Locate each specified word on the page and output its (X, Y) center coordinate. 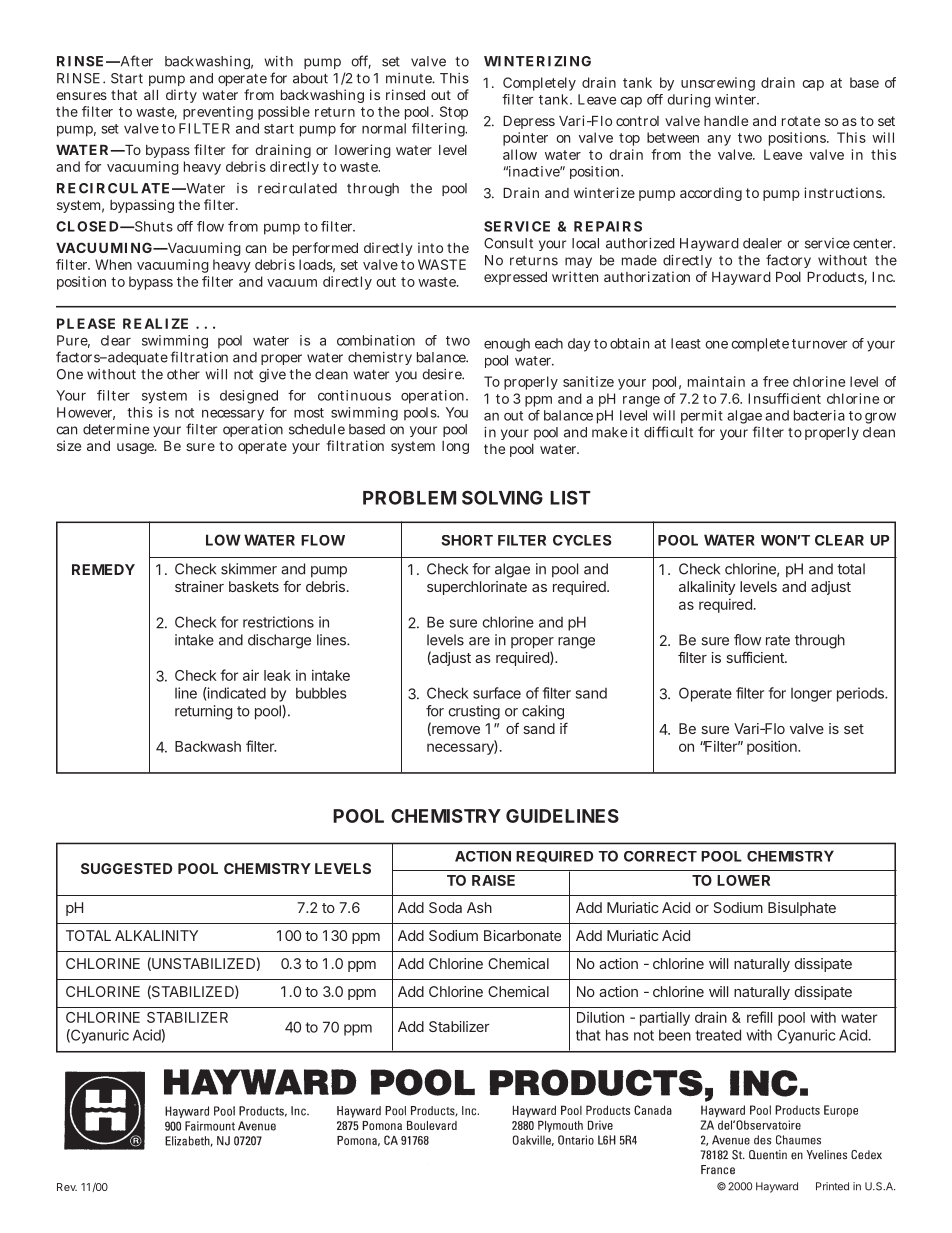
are (479, 641)
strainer (199, 586)
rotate (801, 121)
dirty (181, 96)
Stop (454, 113)
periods (861, 694)
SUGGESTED (126, 868)
